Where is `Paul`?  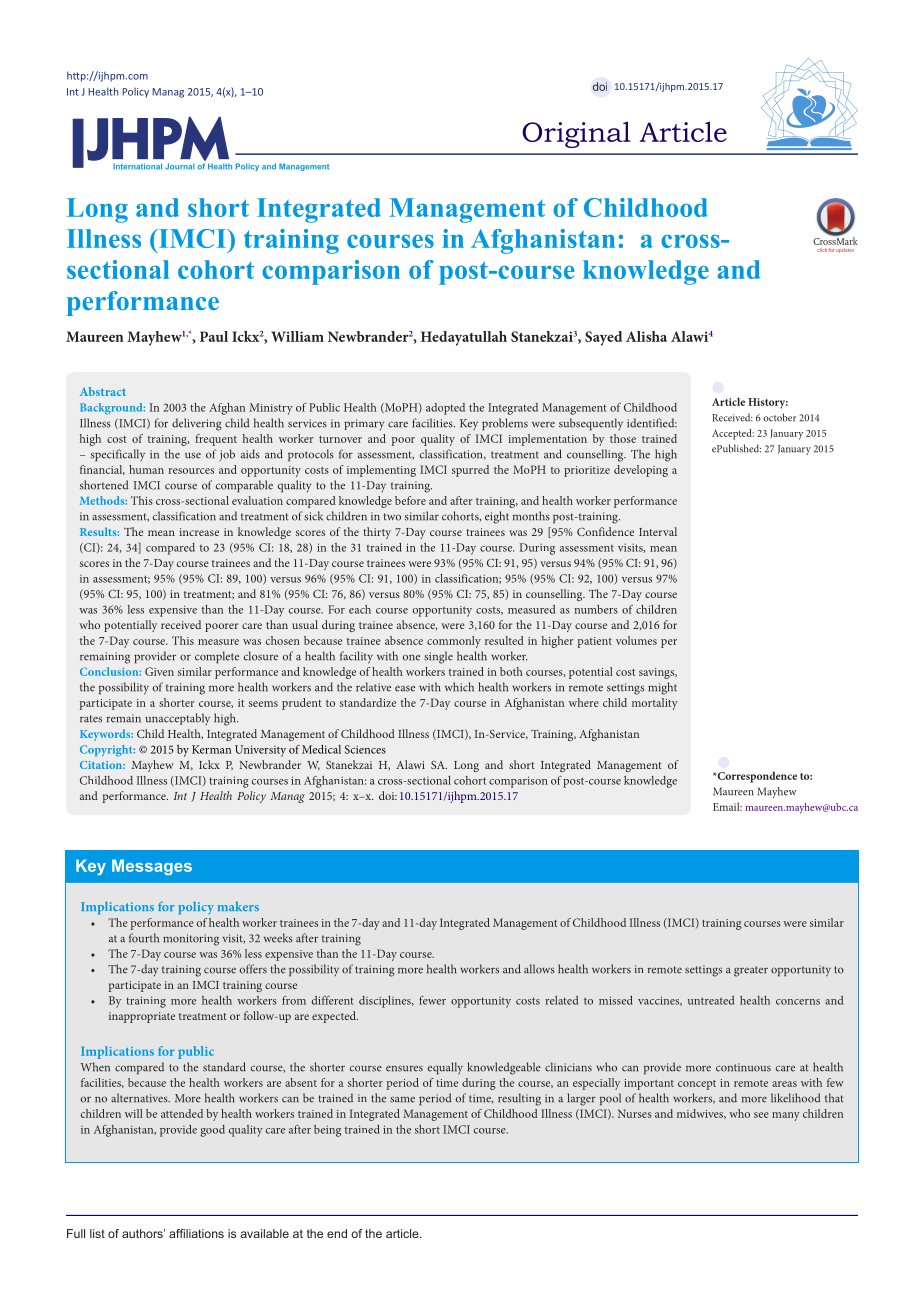 Paul is located at coordinates (214, 336).
